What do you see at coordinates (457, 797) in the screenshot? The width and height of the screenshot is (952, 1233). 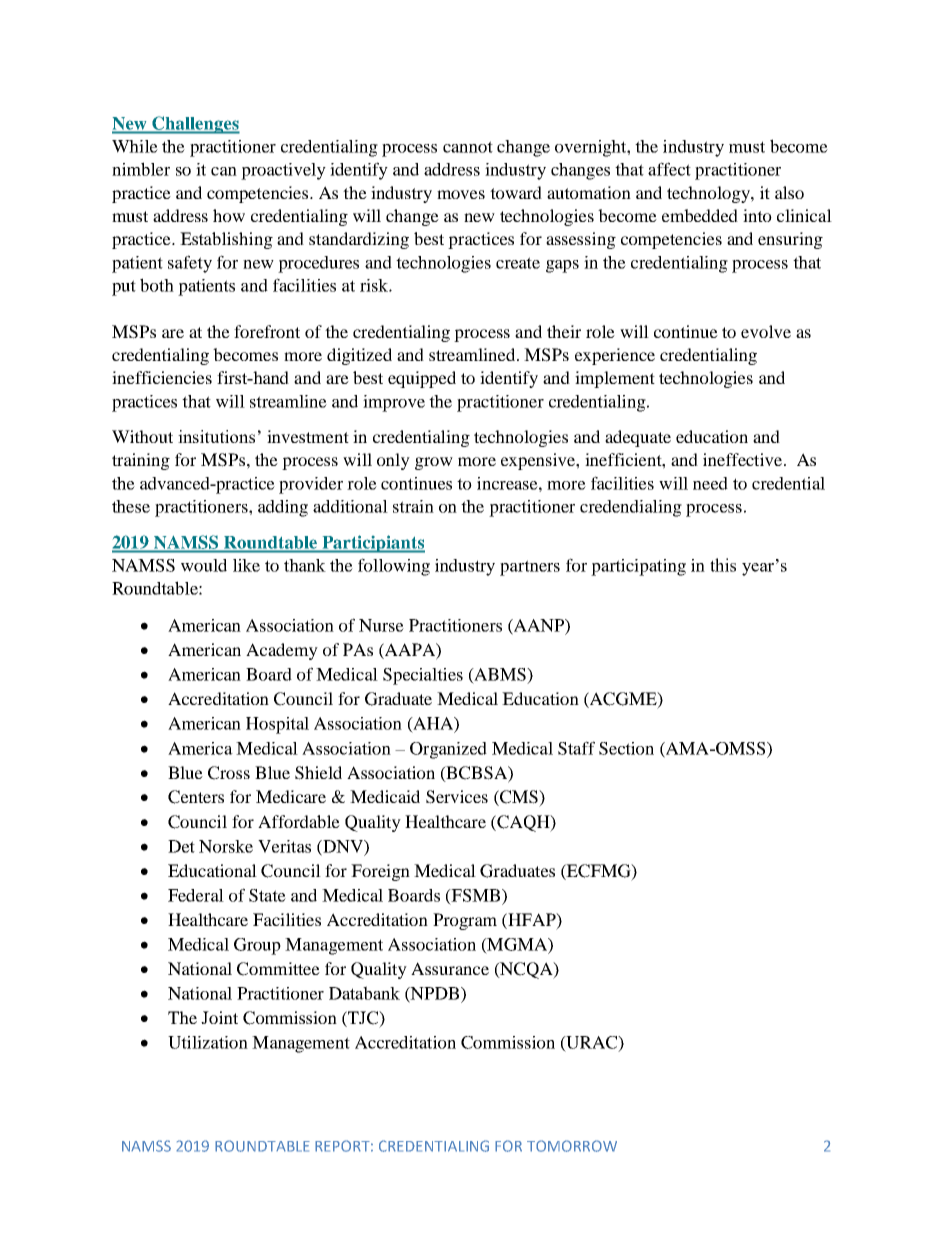 I see `Services` at bounding box center [457, 797].
